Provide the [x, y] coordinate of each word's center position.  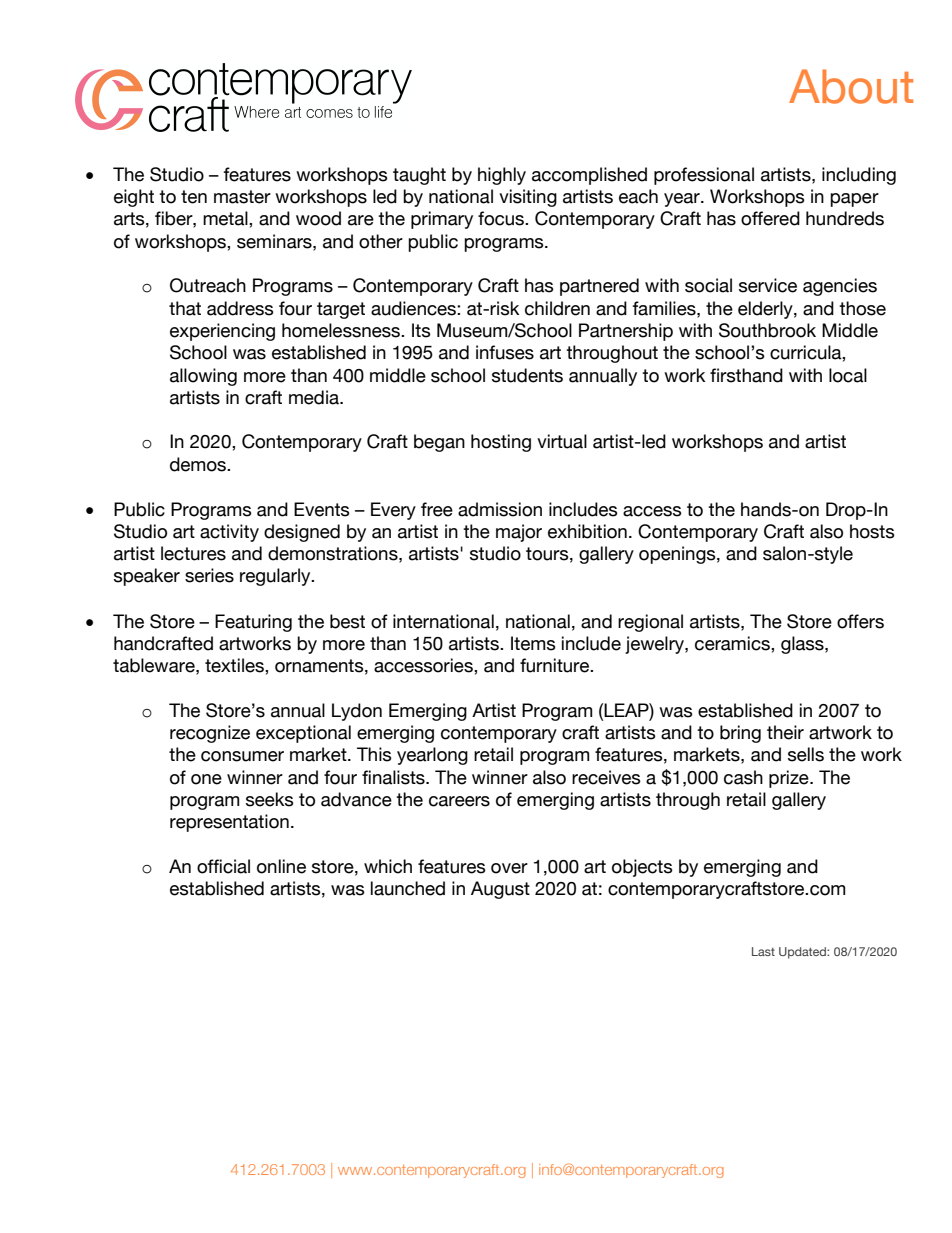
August [500, 890]
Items [533, 643]
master [242, 197]
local [848, 375]
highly [502, 176]
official [223, 866]
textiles [235, 665]
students [527, 375]
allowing [203, 377]
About [851, 86]
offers [860, 621]
